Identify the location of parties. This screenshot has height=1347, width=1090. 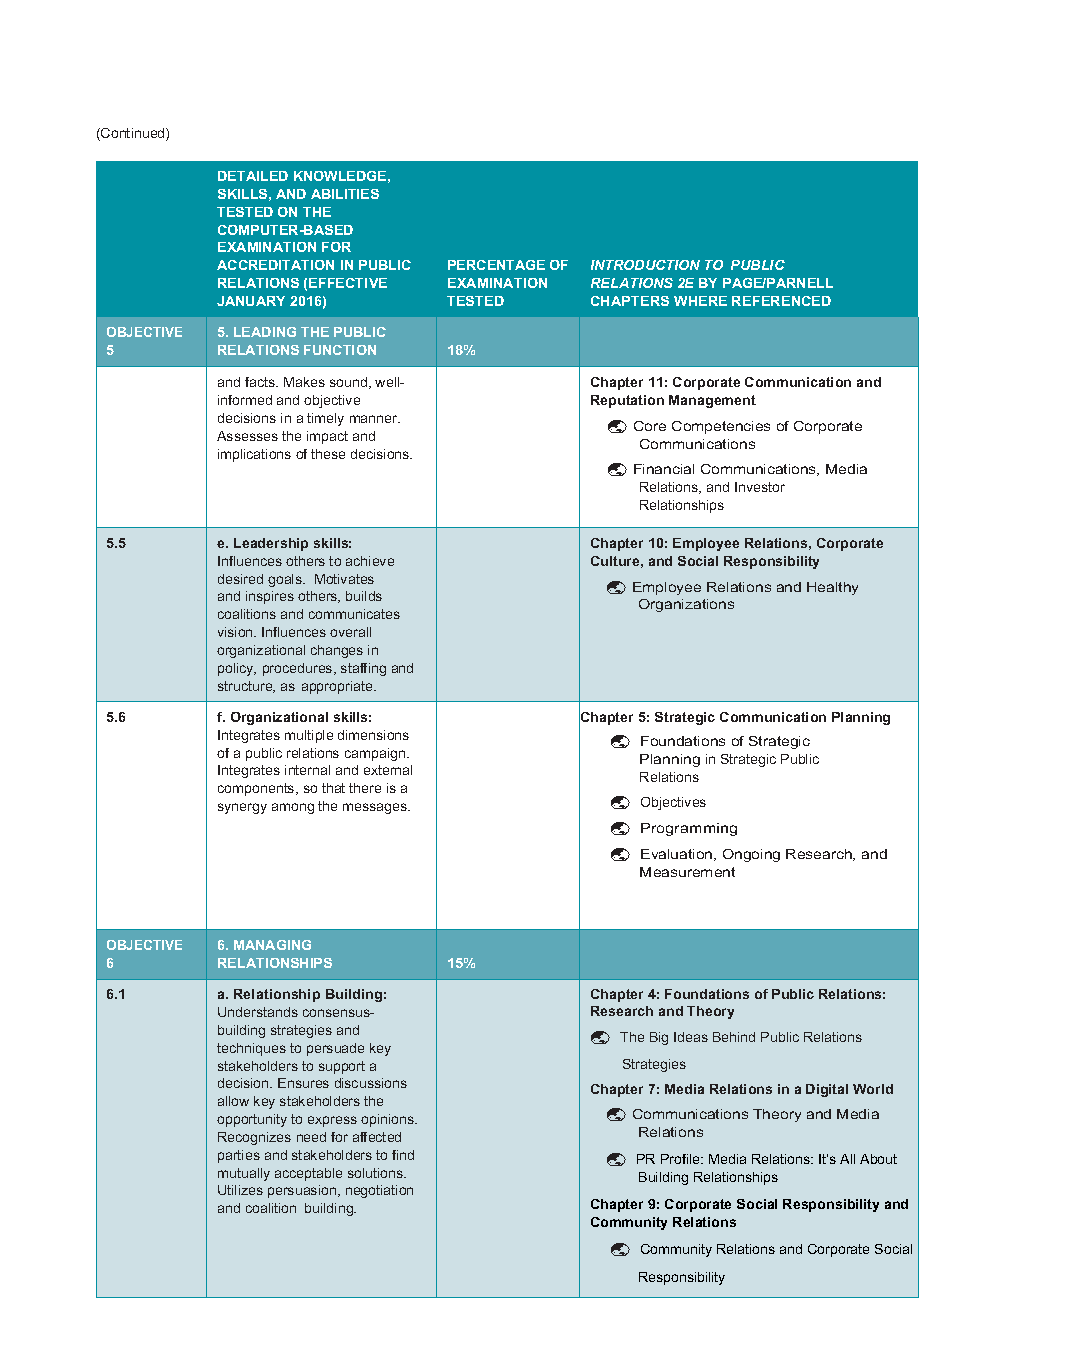
(239, 1156).
